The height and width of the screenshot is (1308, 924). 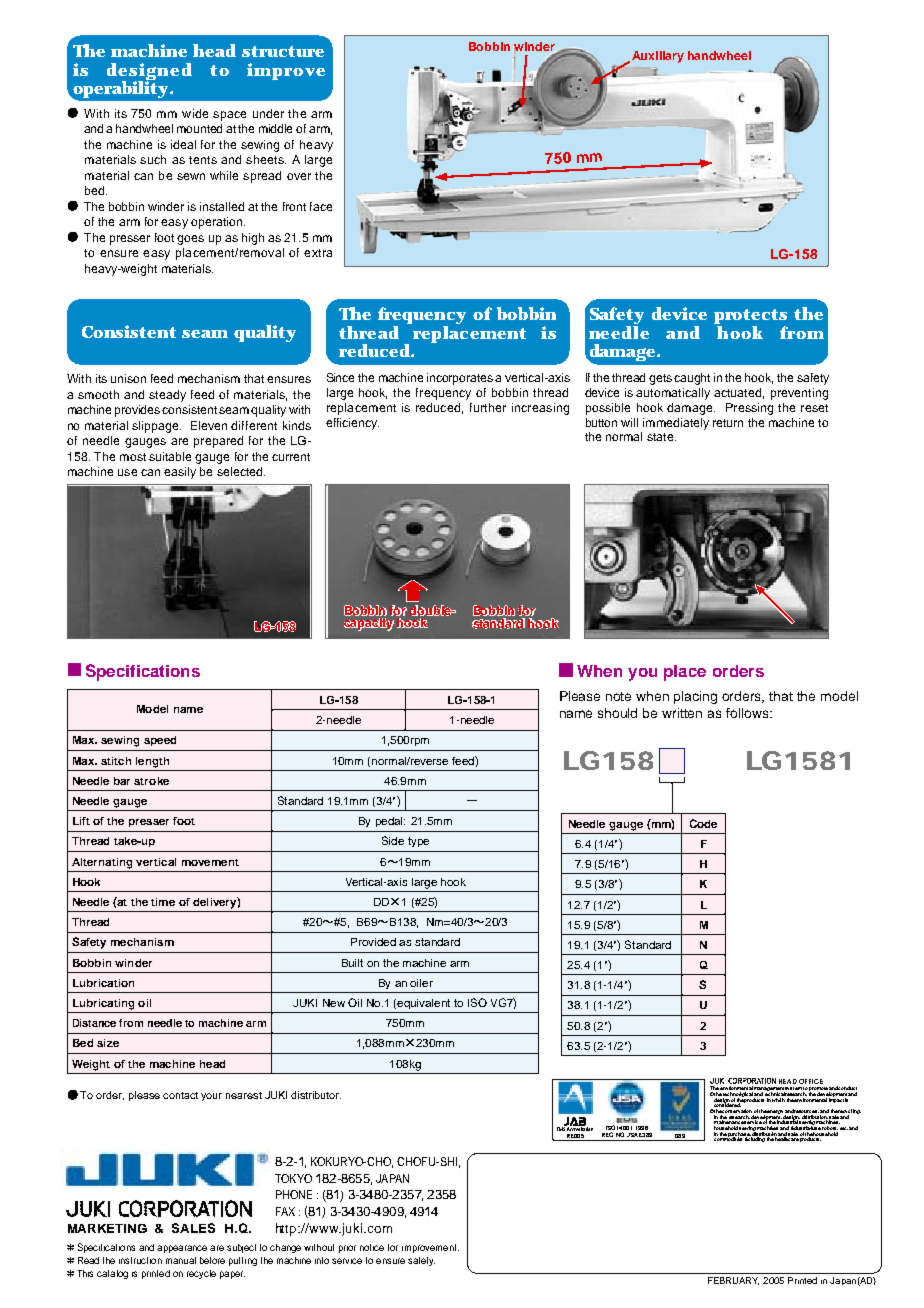 I want to click on follows, so click(x=748, y=713).
